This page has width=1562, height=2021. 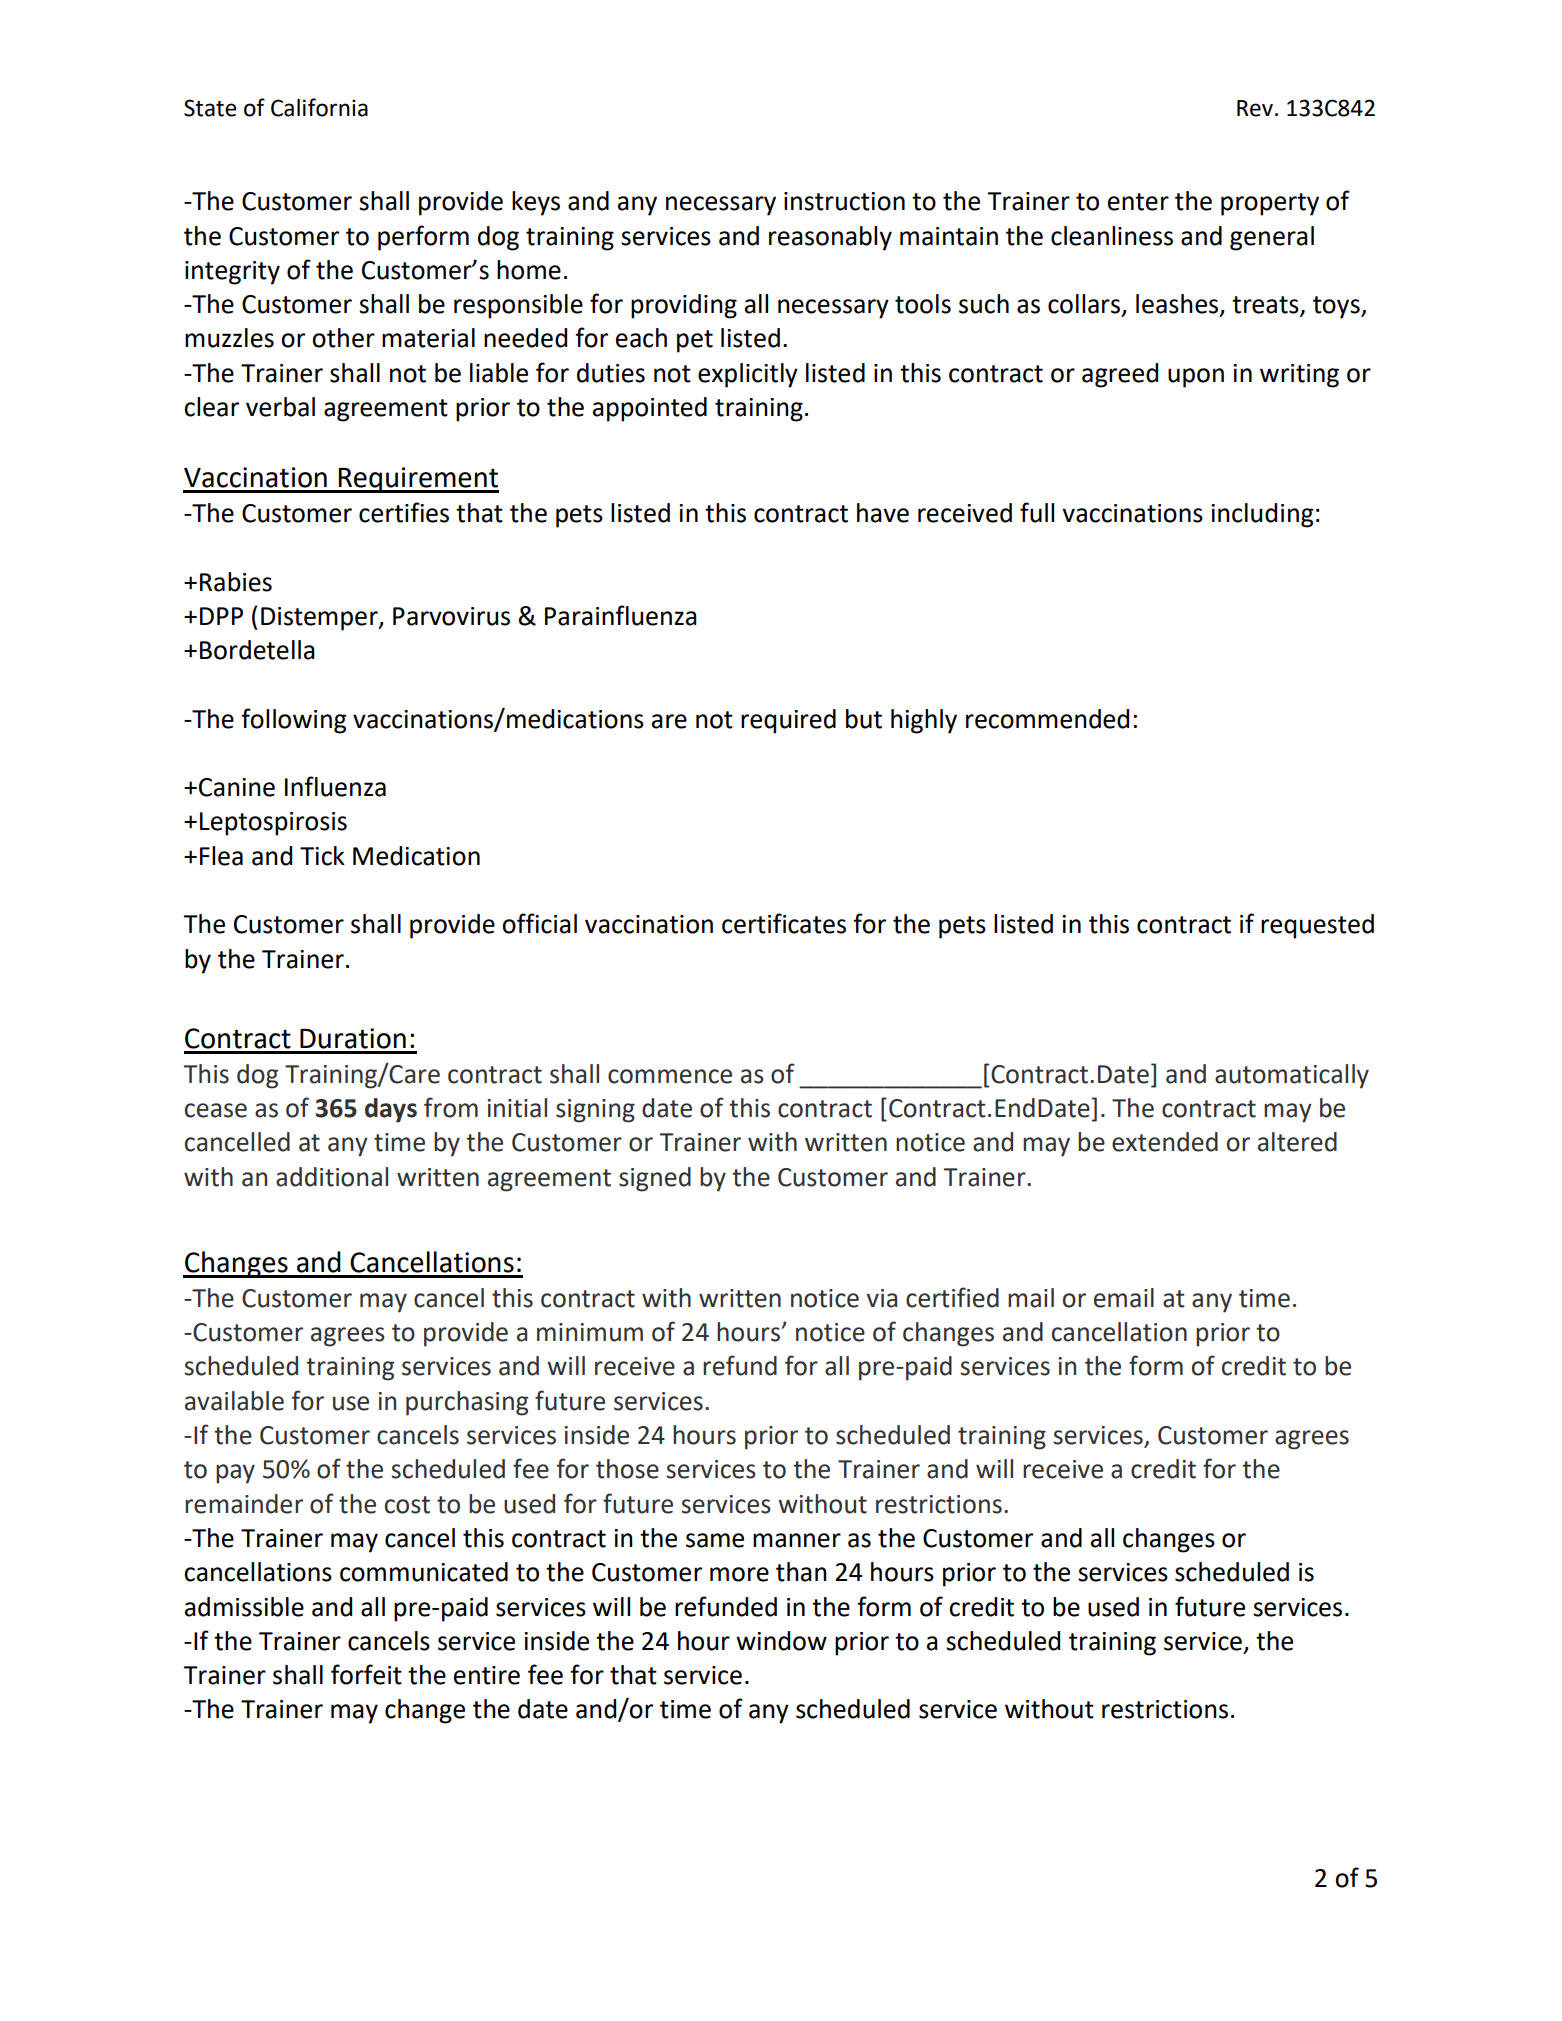 What do you see at coordinates (1292, 1076) in the page?
I see `automatically` at bounding box center [1292, 1076].
